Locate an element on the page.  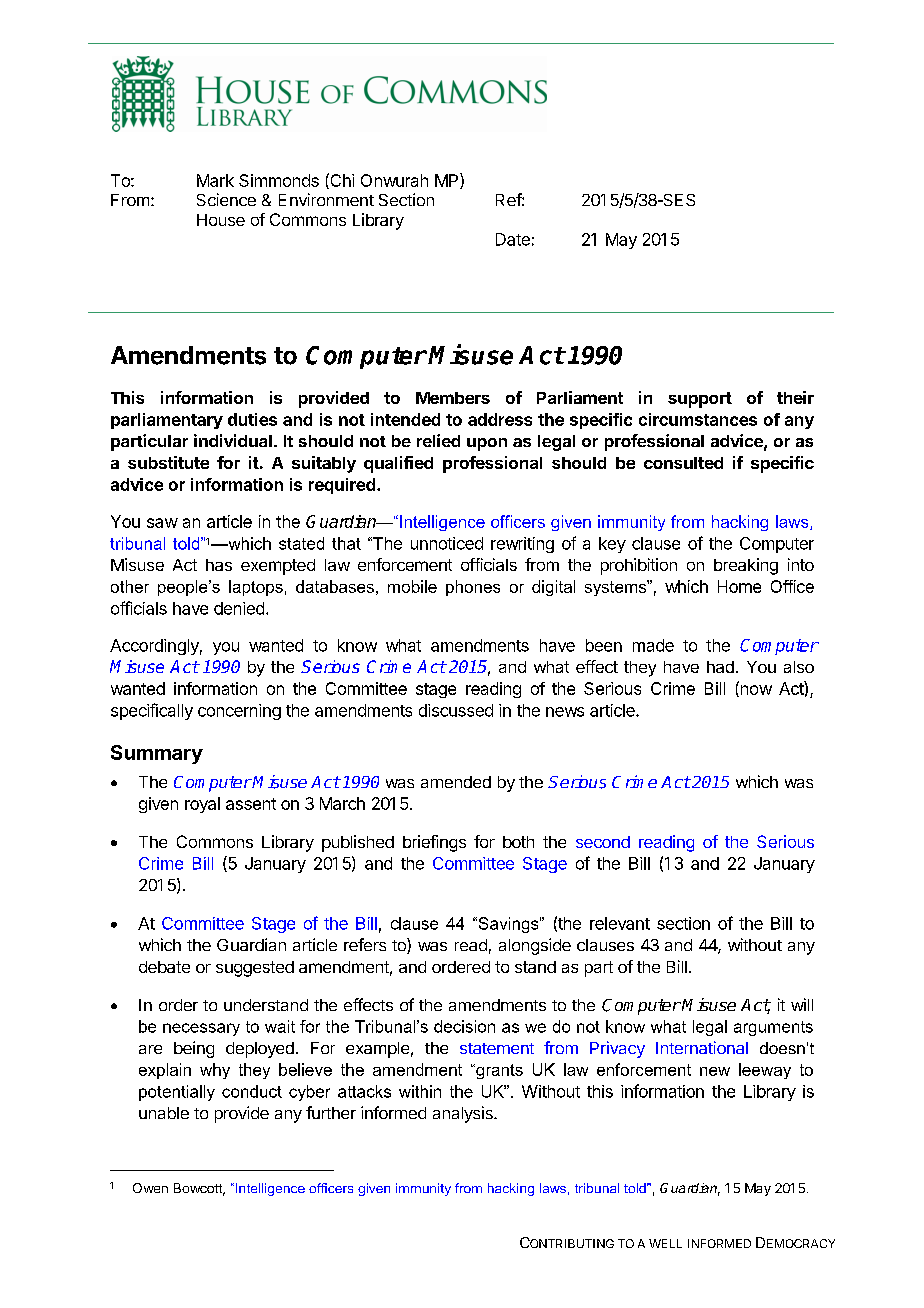
support is located at coordinates (700, 400).
